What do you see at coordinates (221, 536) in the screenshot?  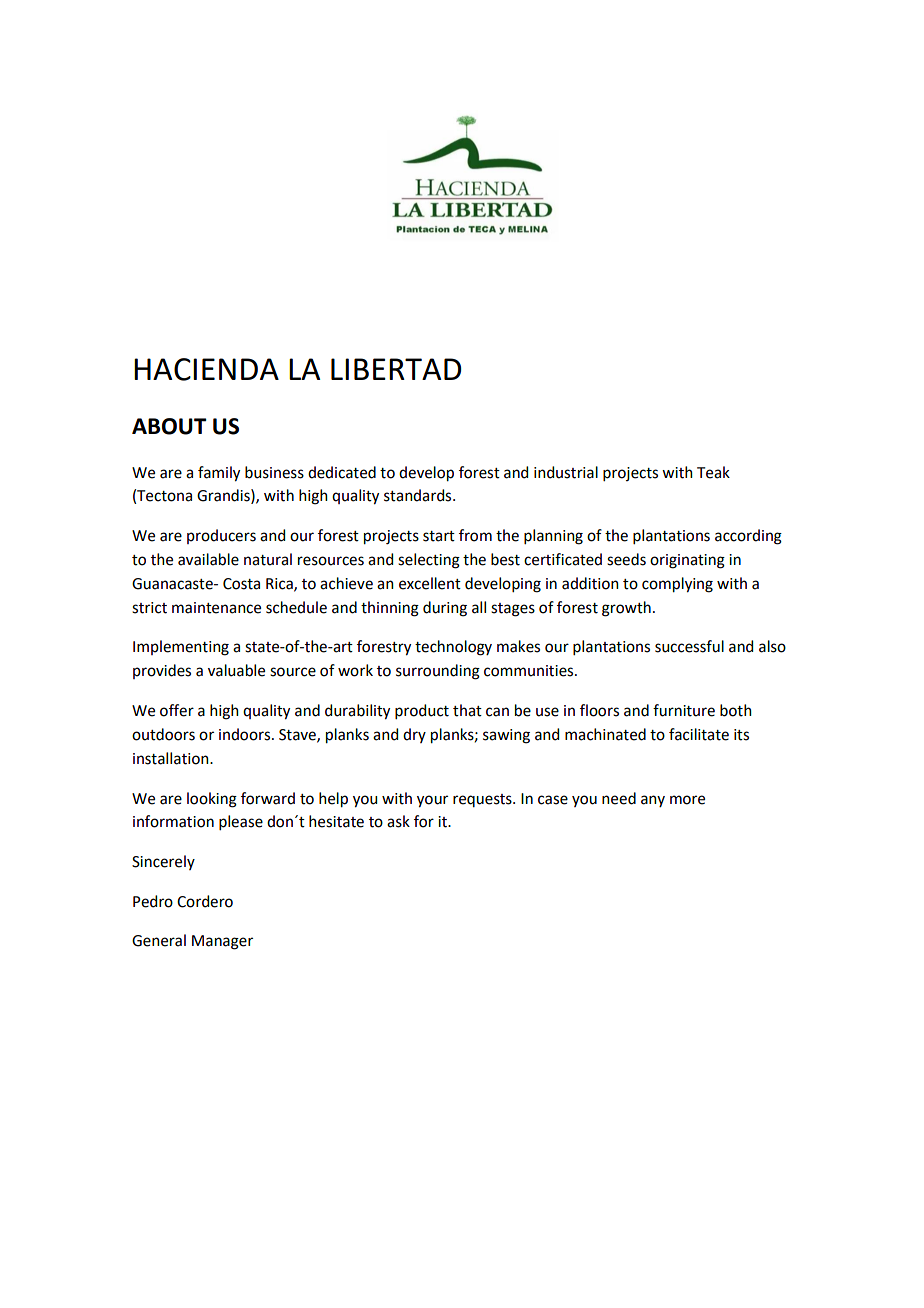 I see `producers` at bounding box center [221, 536].
